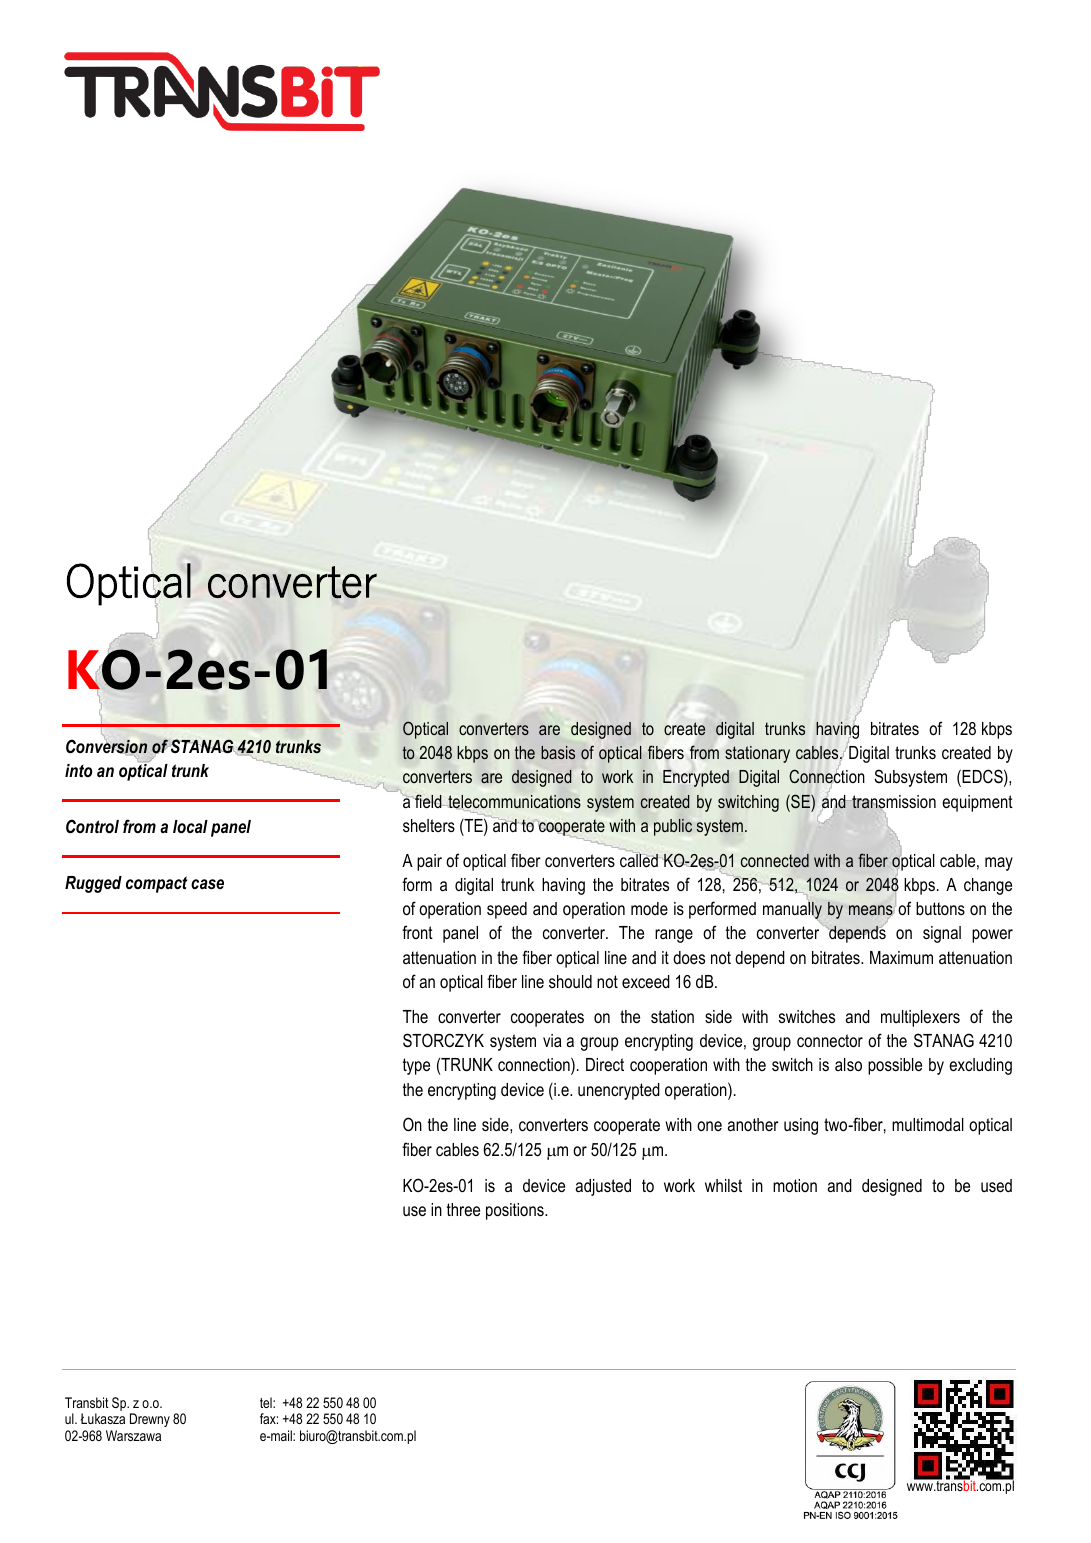 The image size is (1091, 1543). I want to click on Maximum, so click(901, 957).
